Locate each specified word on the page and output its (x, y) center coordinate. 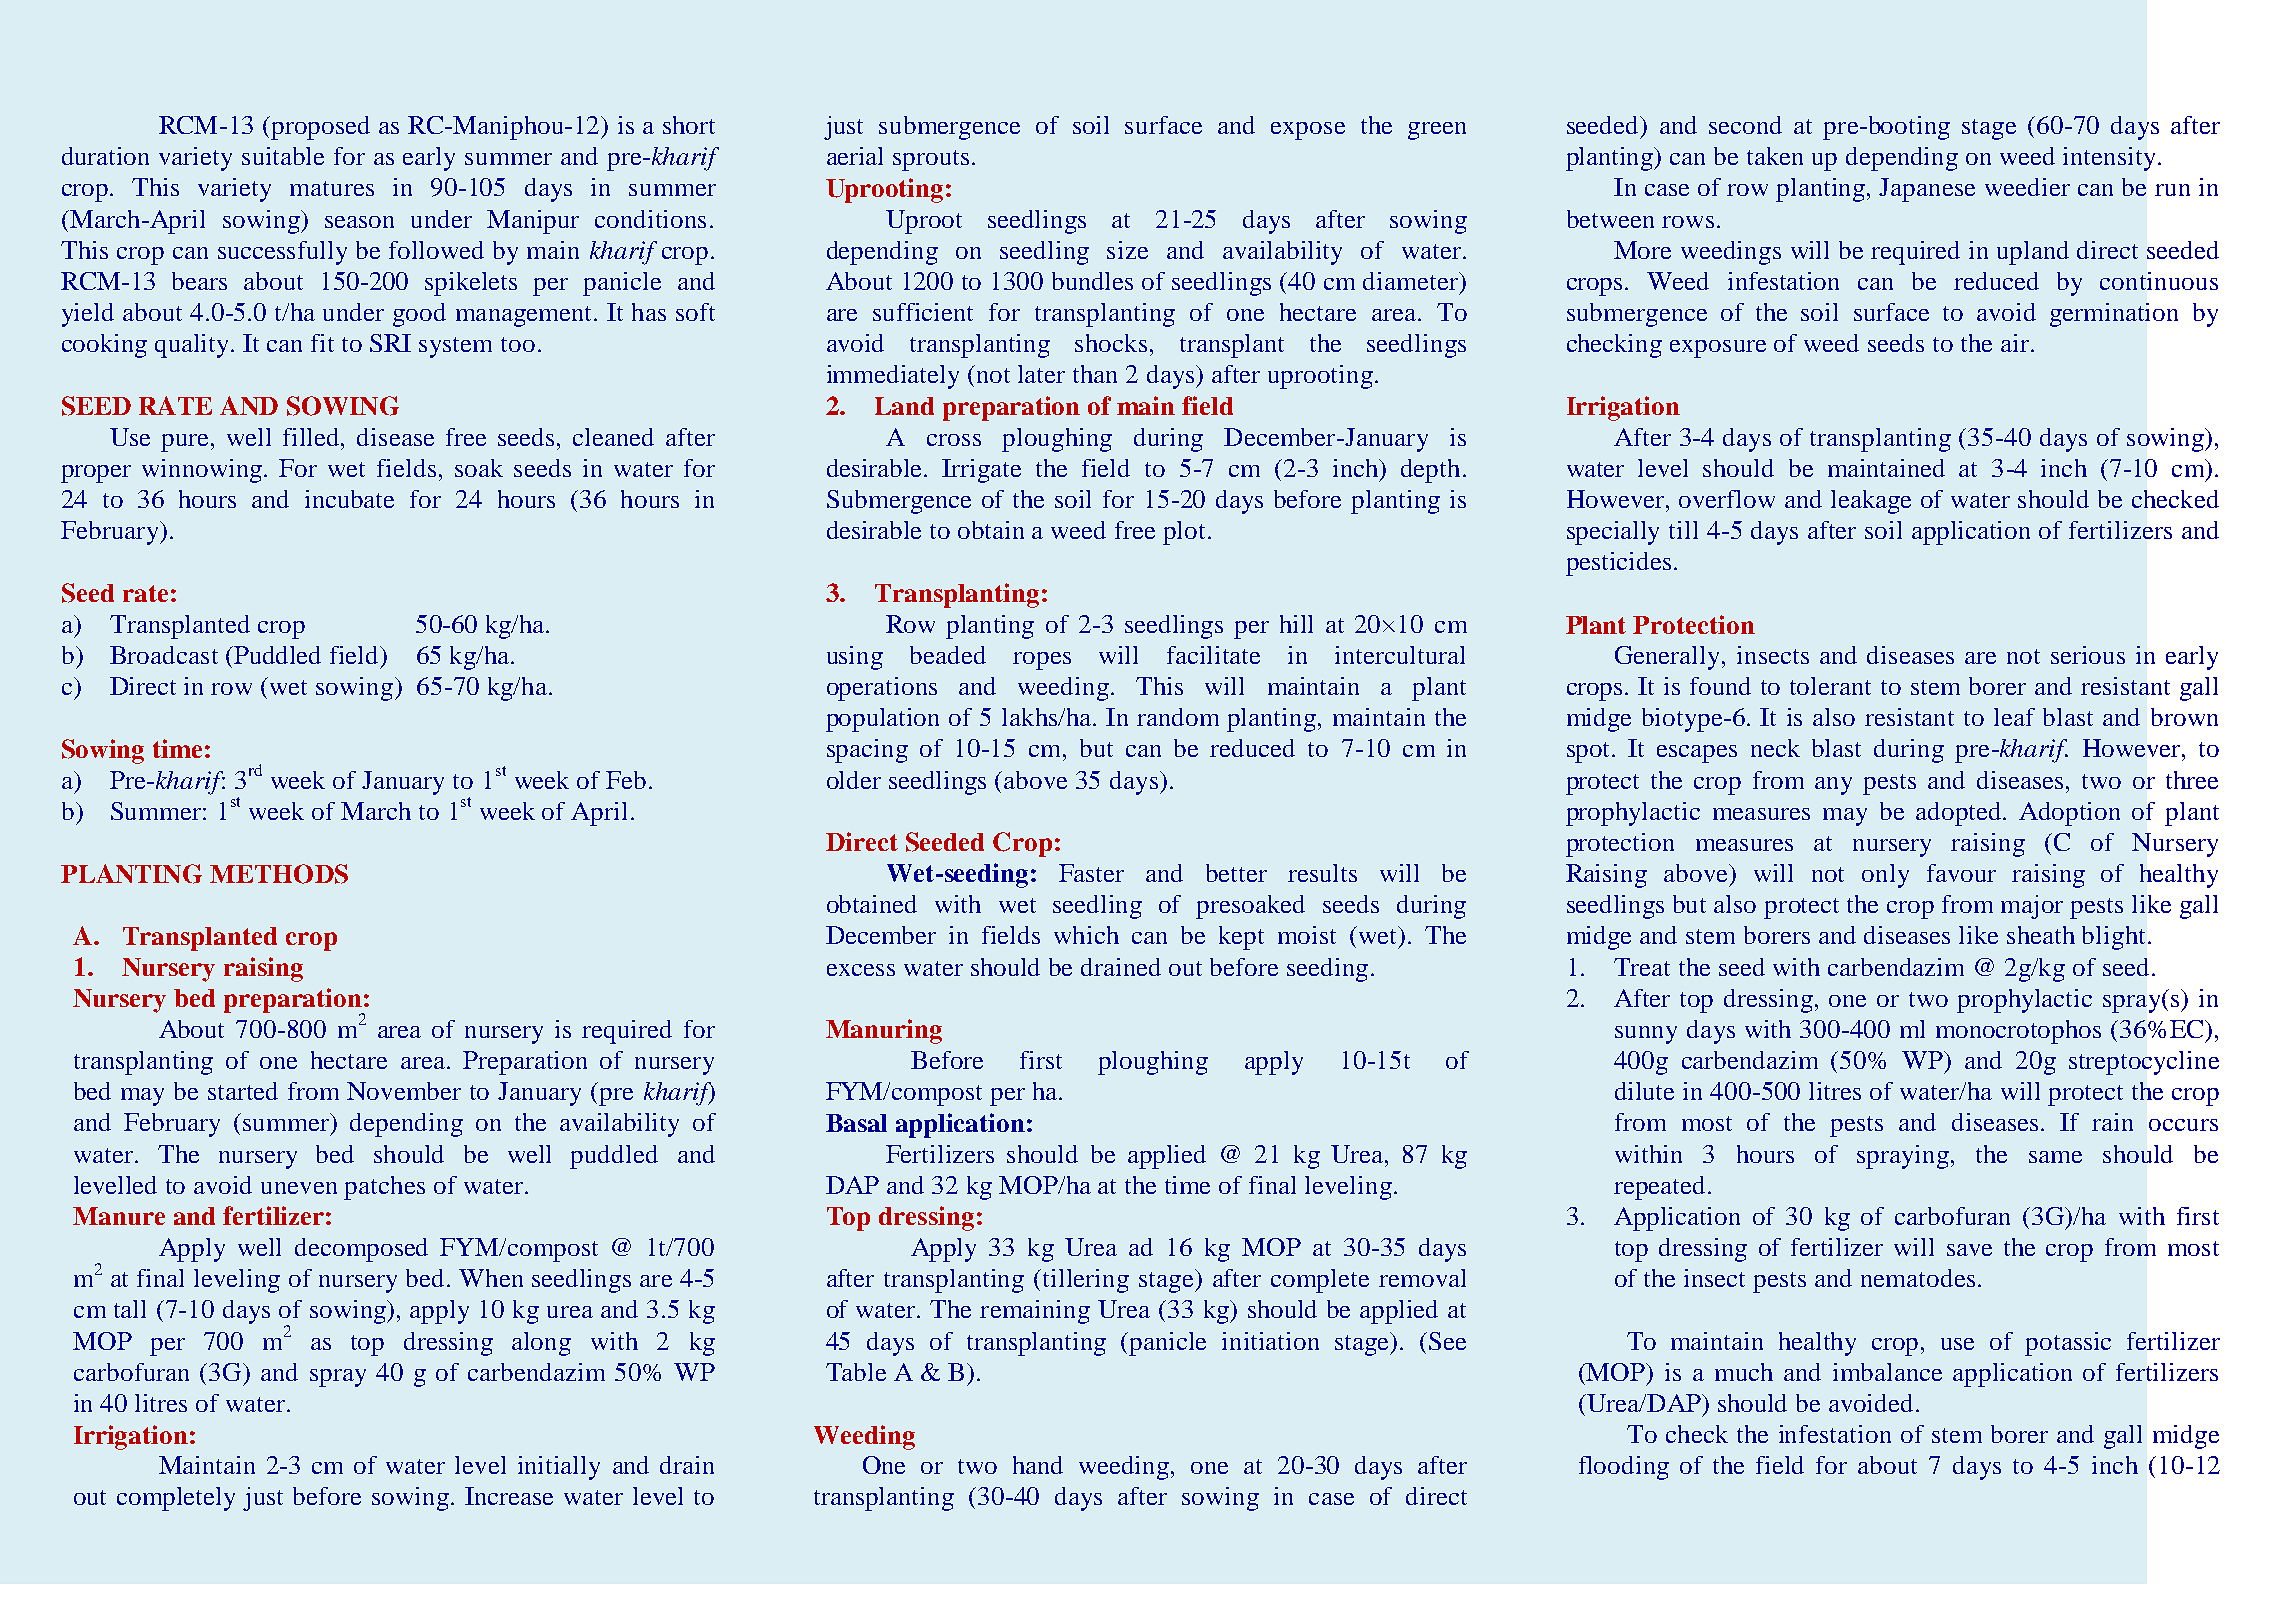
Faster (1091, 873)
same (2055, 1157)
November (404, 1091)
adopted (1960, 814)
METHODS (279, 874)
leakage (1871, 502)
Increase (509, 1496)
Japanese (1927, 190)
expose (1308, 131)
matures (332, 188)
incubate (349, 499)
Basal (856, 1123)
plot (1184, 533)
